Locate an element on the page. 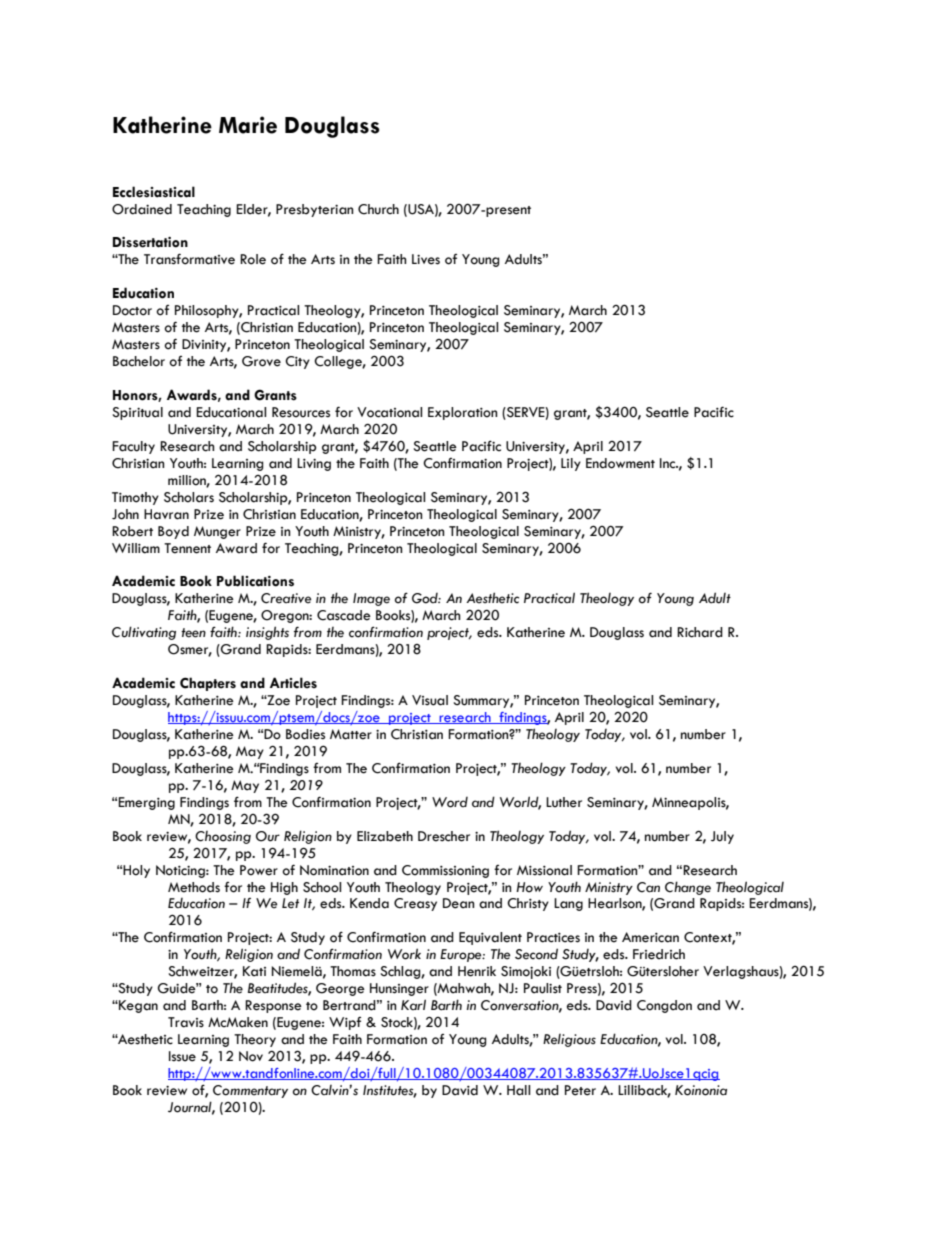  Change is located at coordinates (688, 888).
